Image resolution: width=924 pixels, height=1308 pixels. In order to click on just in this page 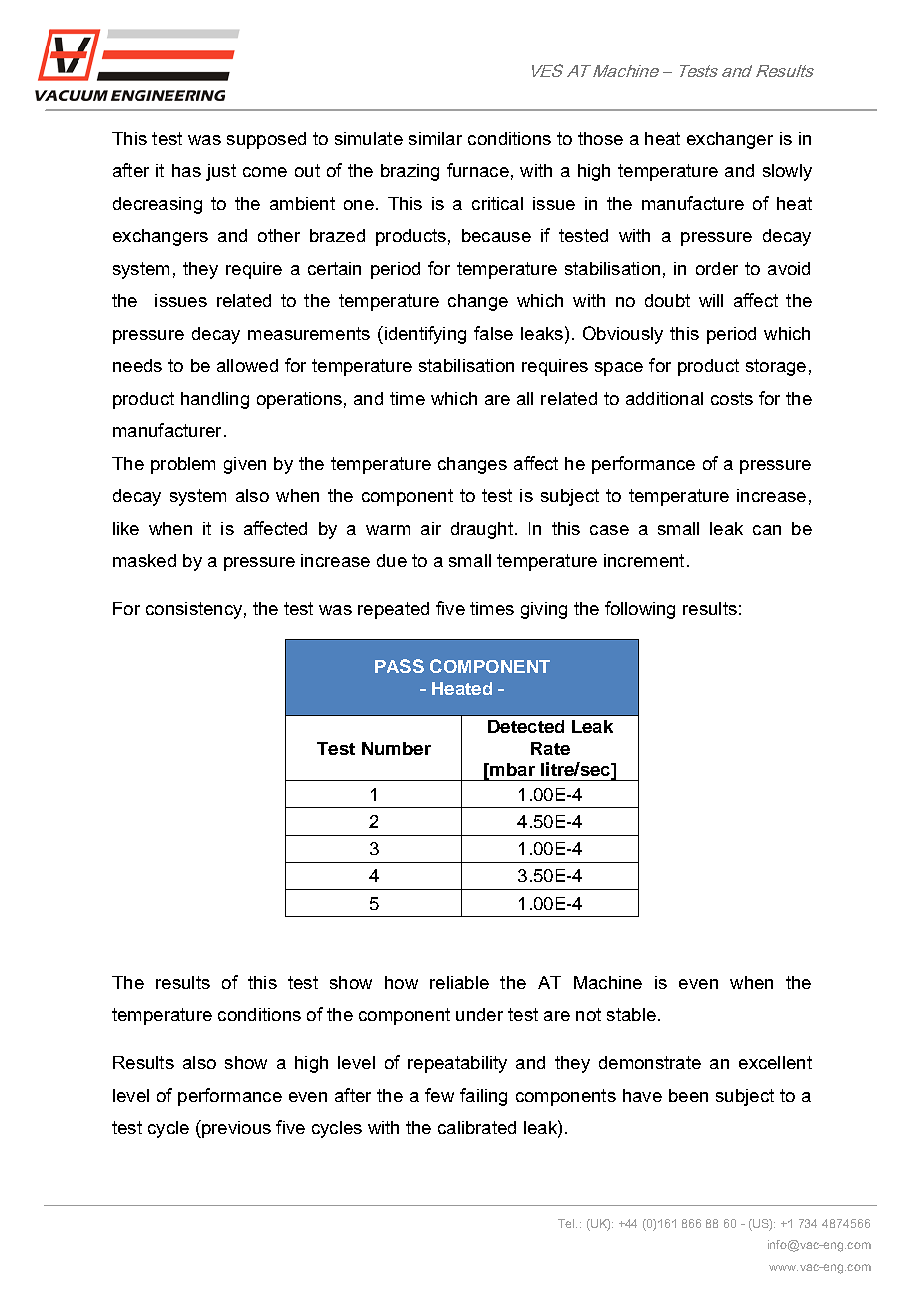, I will do `click(221, 172)`.
